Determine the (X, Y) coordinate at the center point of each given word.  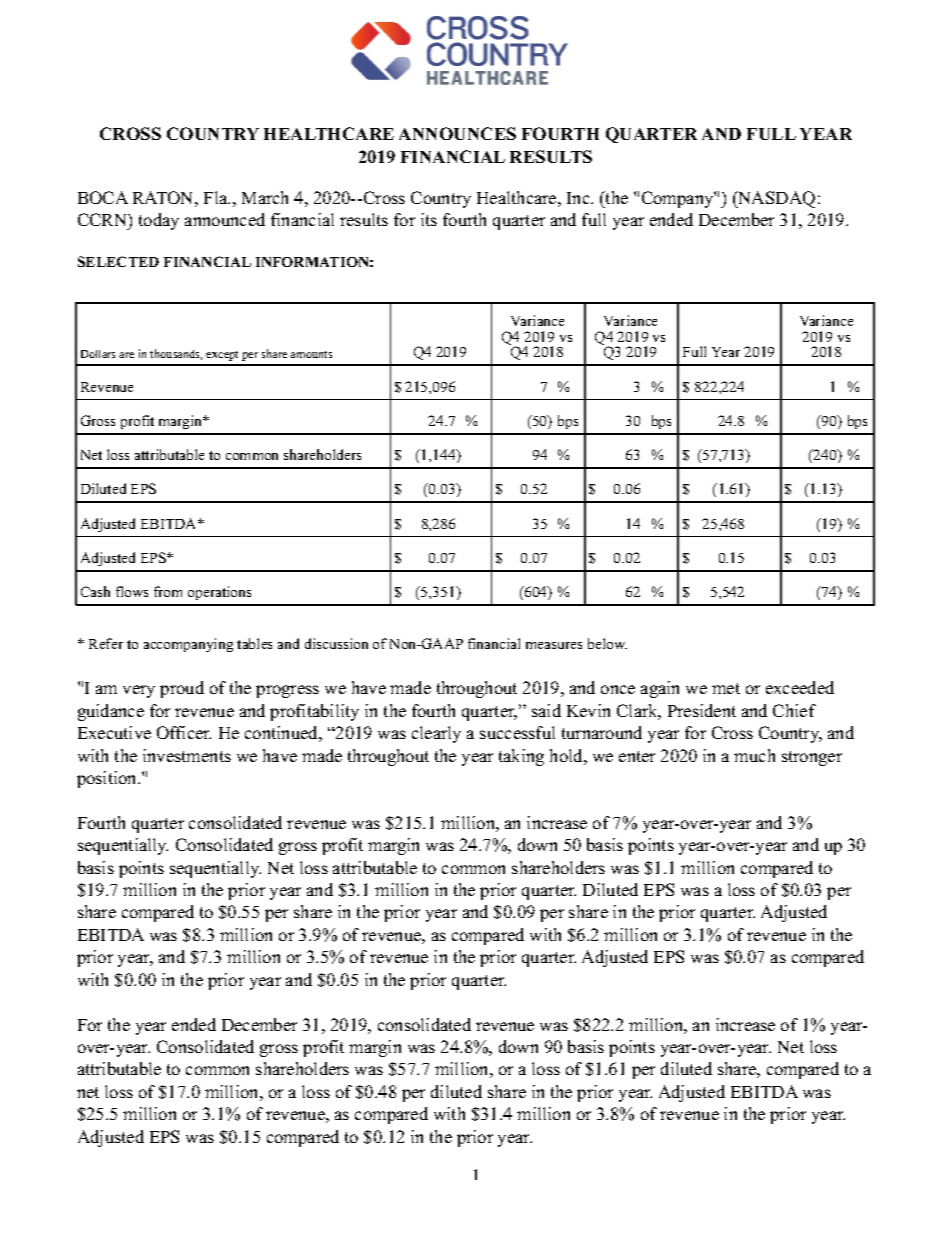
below (607, 643)
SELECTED (118, 261)
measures (554, 645)
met (726, 688)
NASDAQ (775, 199)
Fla (217, 197)
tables (254, 643)
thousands (176, 354)
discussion (336, 643)
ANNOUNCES (457, 133)
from (168, 591)
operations (219, 593)
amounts (311, 354)
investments (187, 755)
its (429, 219)
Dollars (98, 354)
